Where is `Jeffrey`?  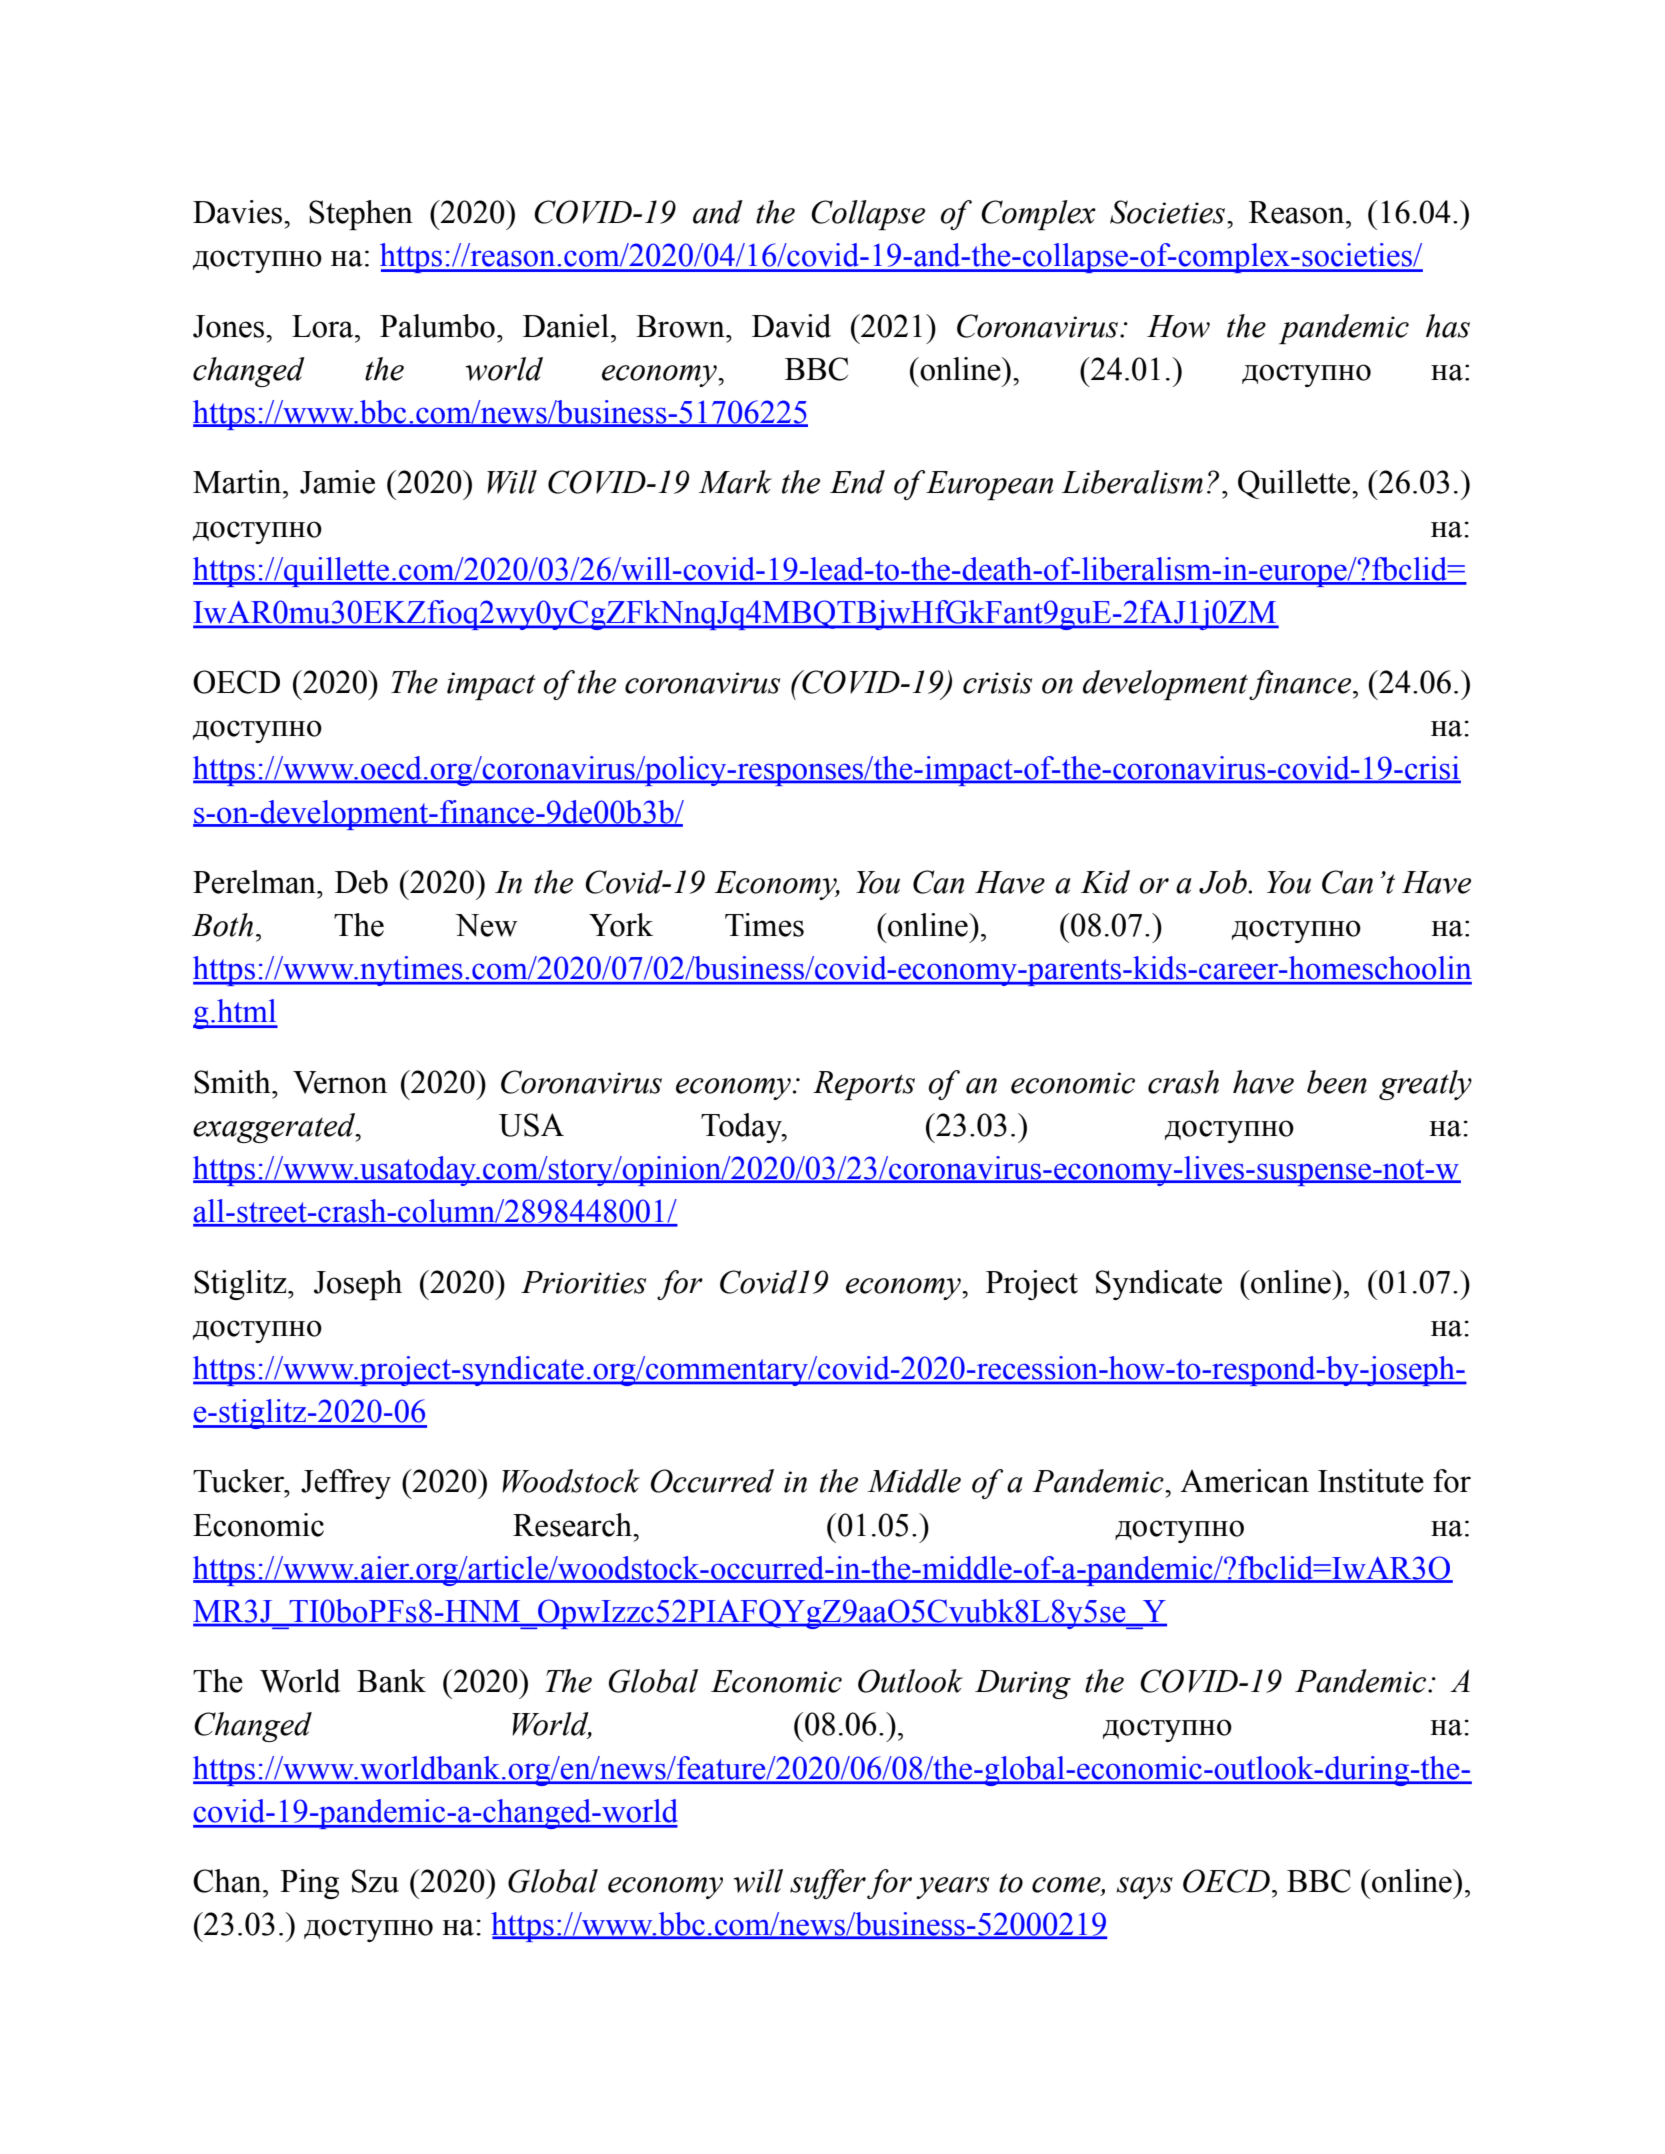
Jeffrey is located at coordinates (346, 1484).
